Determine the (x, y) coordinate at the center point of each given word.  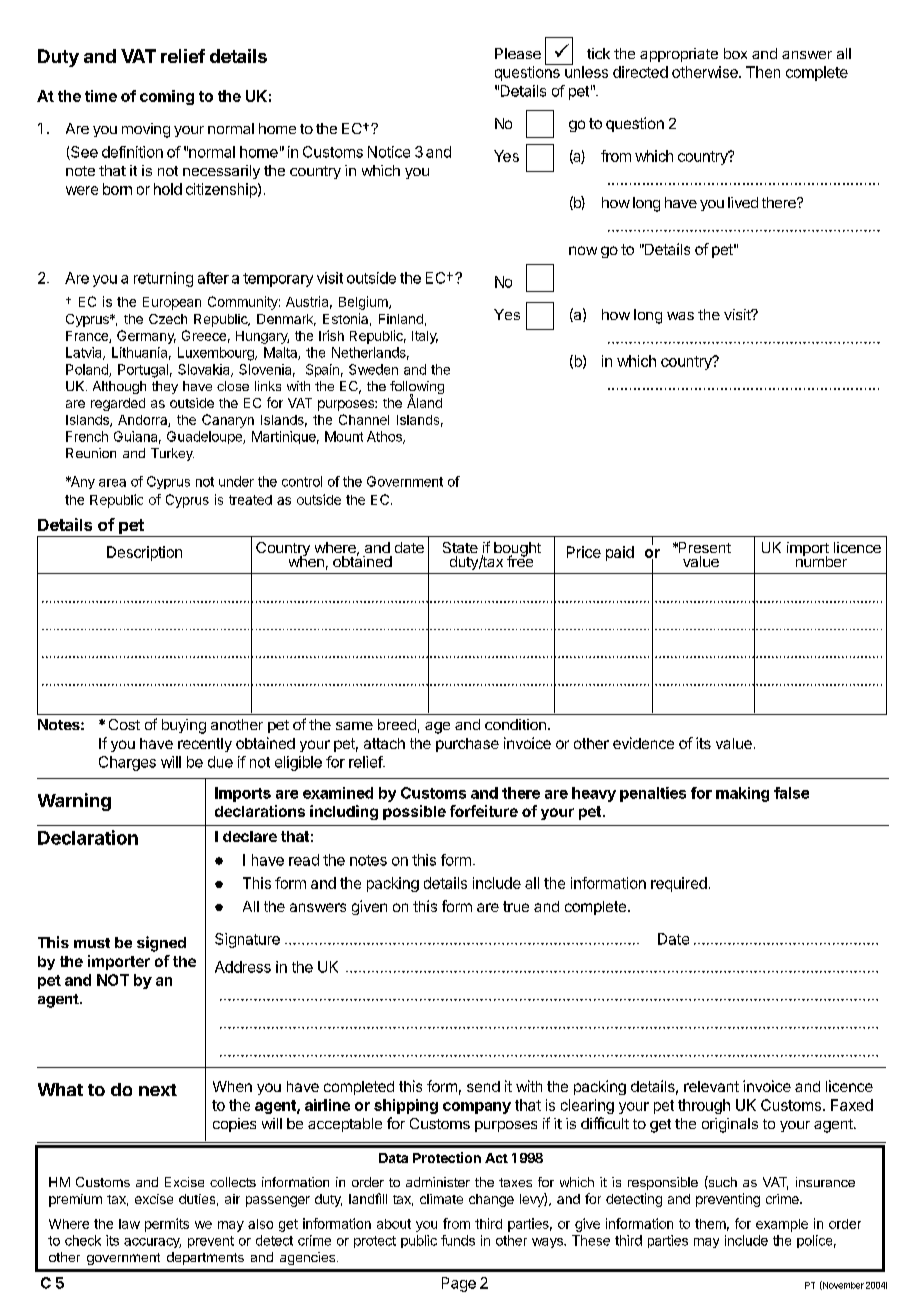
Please (518, 53)
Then (763, 72)
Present (703, 547)
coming (167, 97)
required (679, 884)
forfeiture (484, 811)
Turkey (172, 454)
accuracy (152, 1243)
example (782, 1225)
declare (250, 836)
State (460, 547)
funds (458, 1240)
